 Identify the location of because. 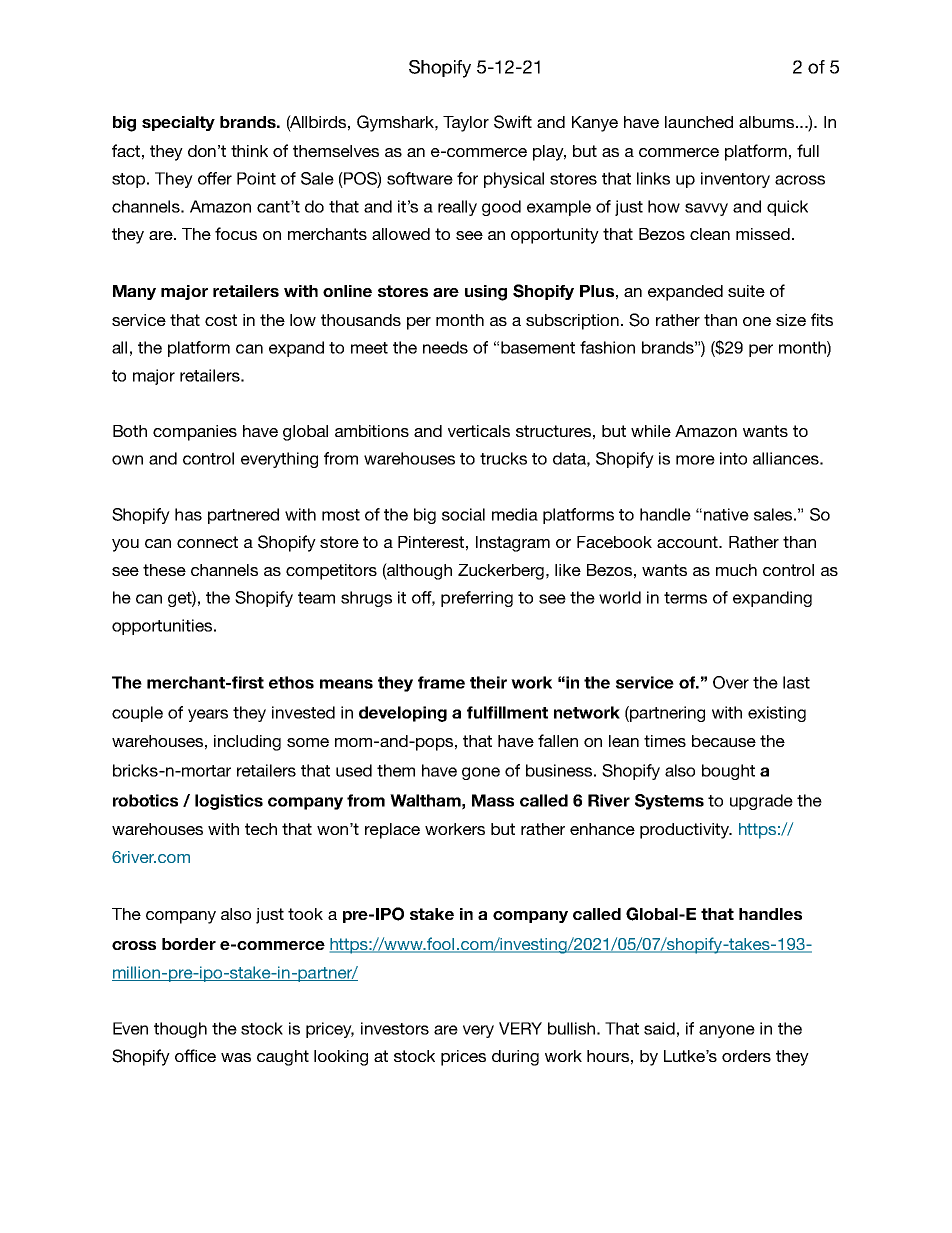
(724, 741).
